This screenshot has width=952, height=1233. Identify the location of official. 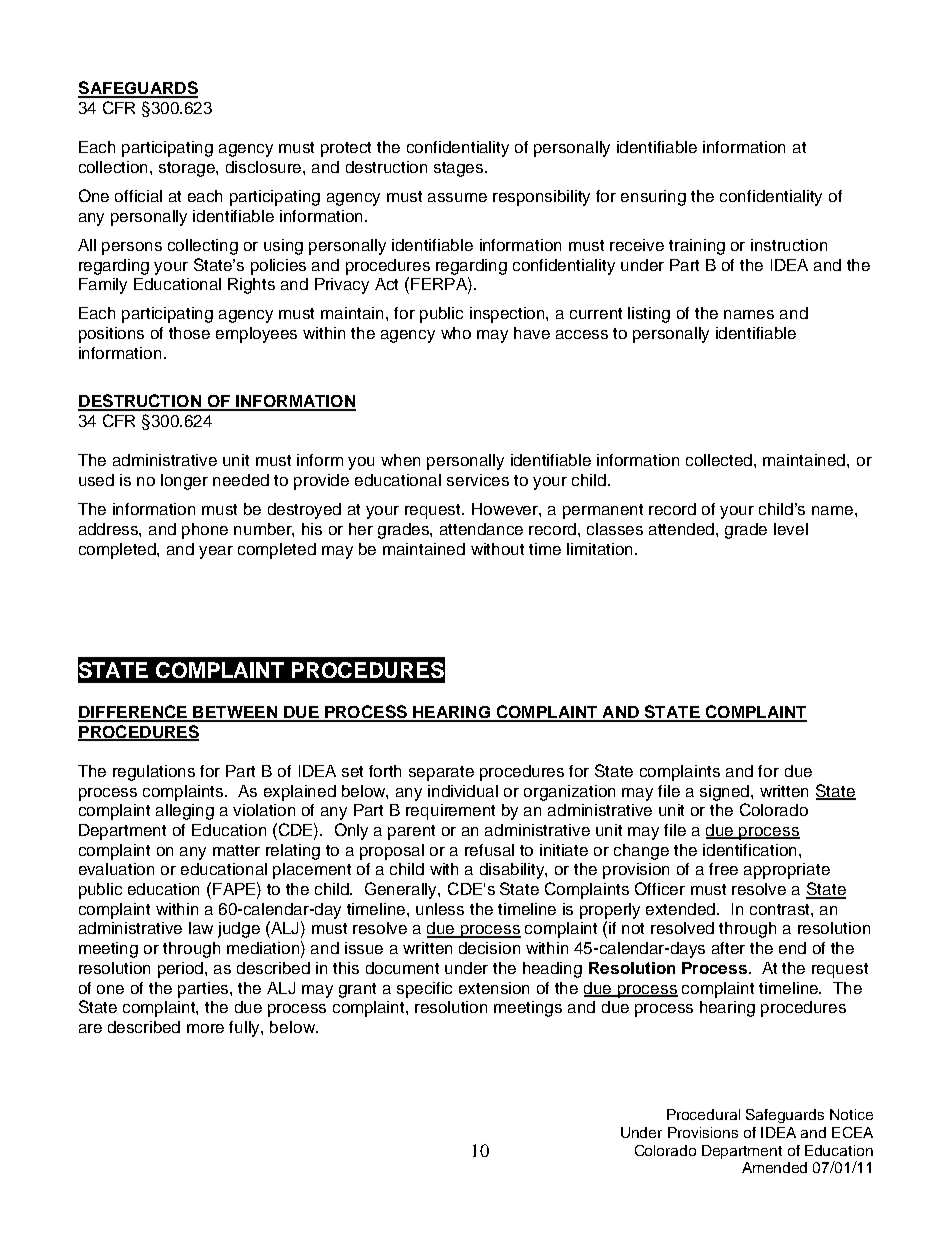
(138, 196).
